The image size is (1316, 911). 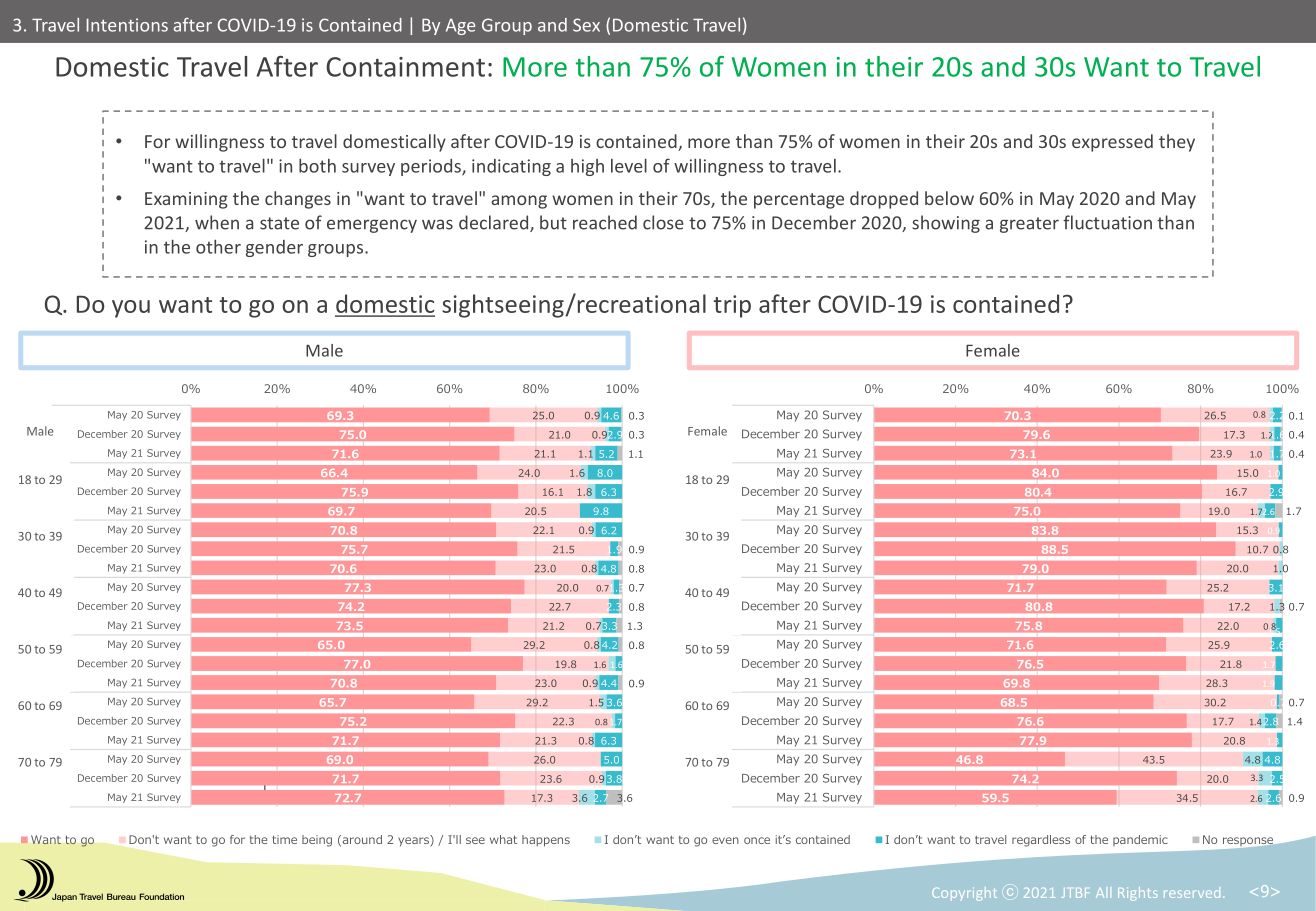 I want to click on expressed, so click(x=1112, y=143).
